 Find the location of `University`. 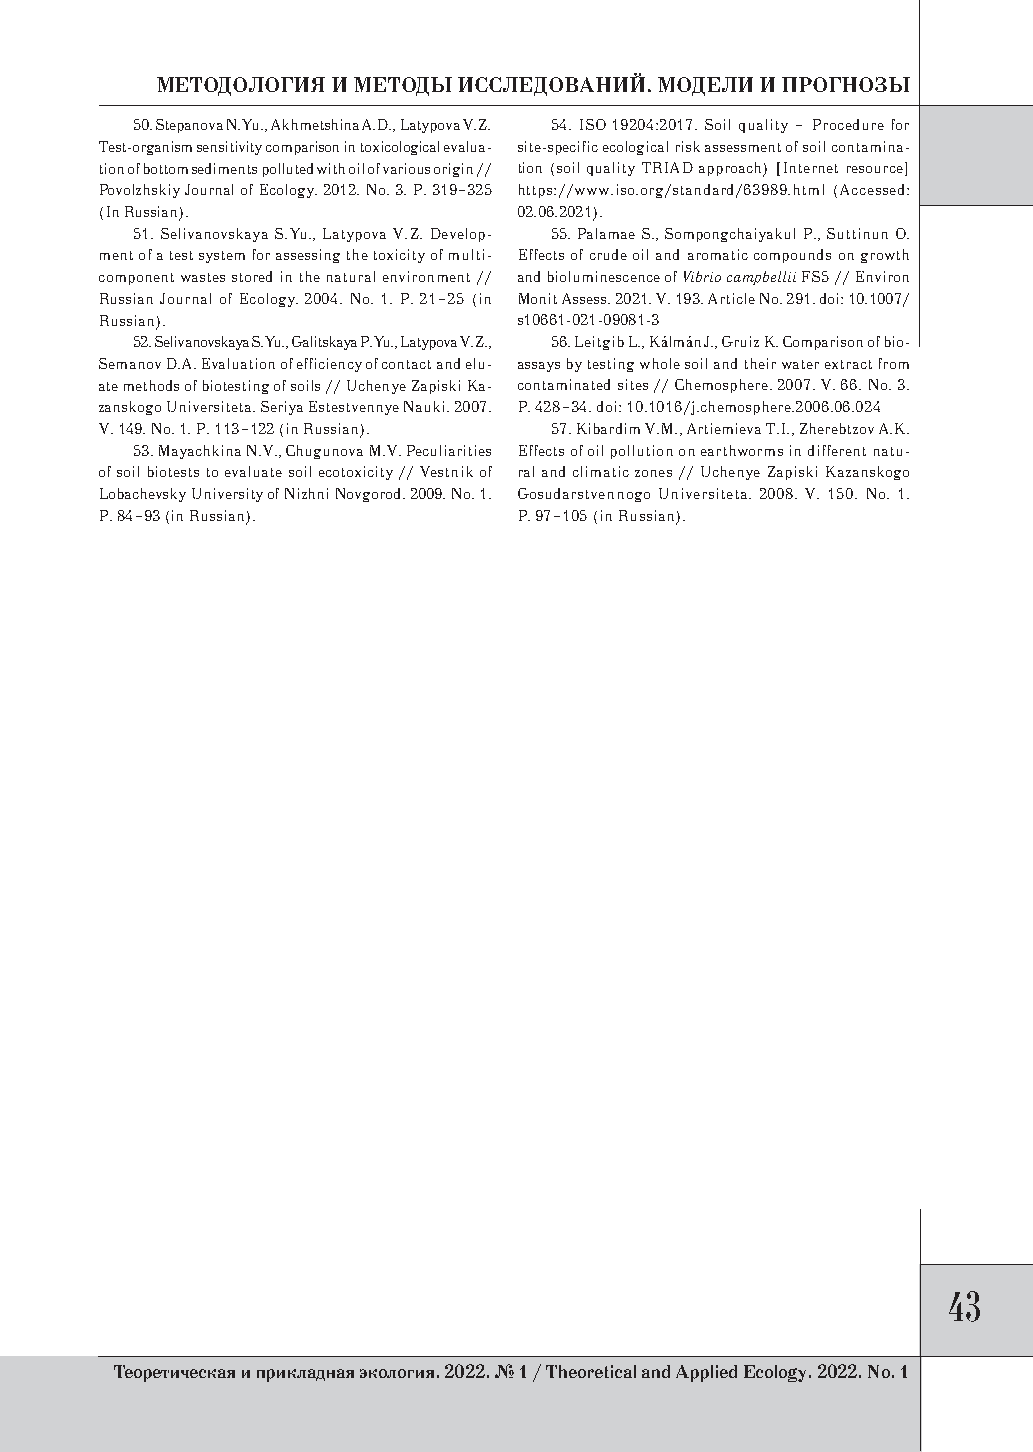

University is located at coordinates (227, 495).
